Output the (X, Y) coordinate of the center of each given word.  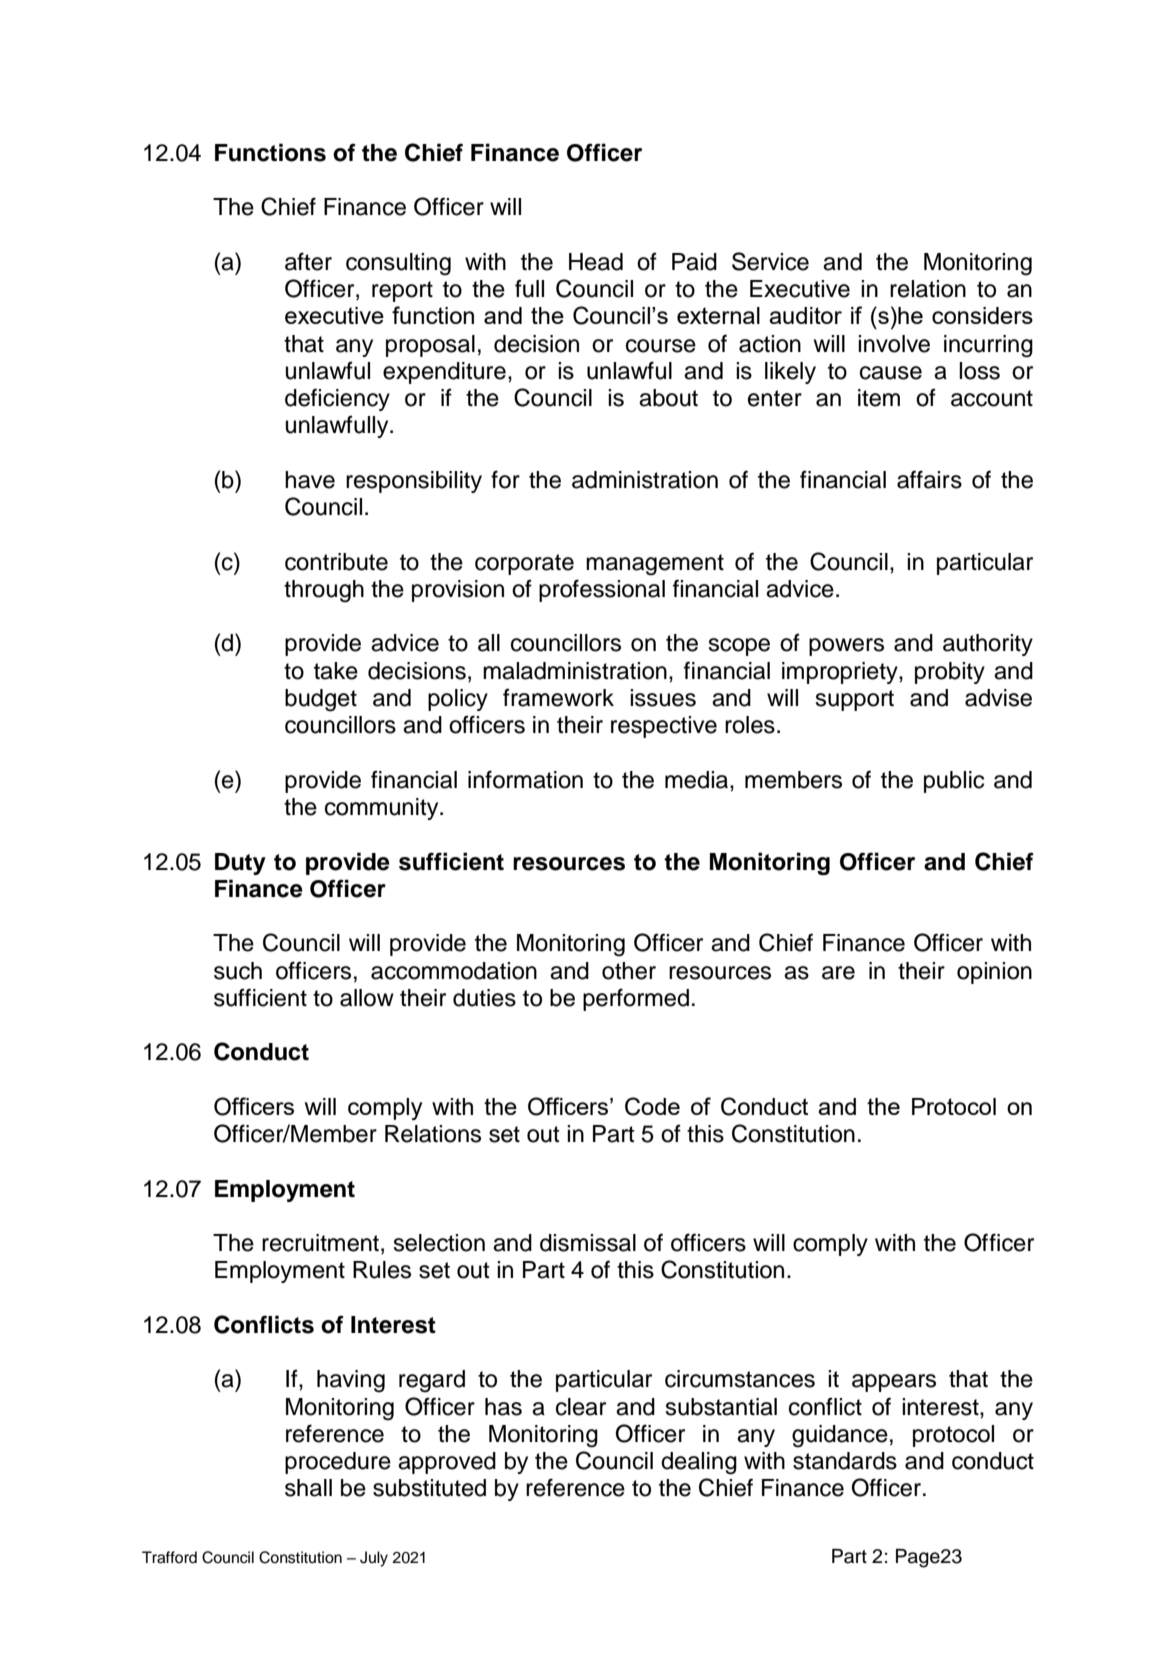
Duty (240, 864)
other (629, 971)
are (838, 973)
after (308, 261)
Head (596, 262)
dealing (699, 1463)
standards (845, 1461)
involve (894, 344)
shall (308, 1488)
